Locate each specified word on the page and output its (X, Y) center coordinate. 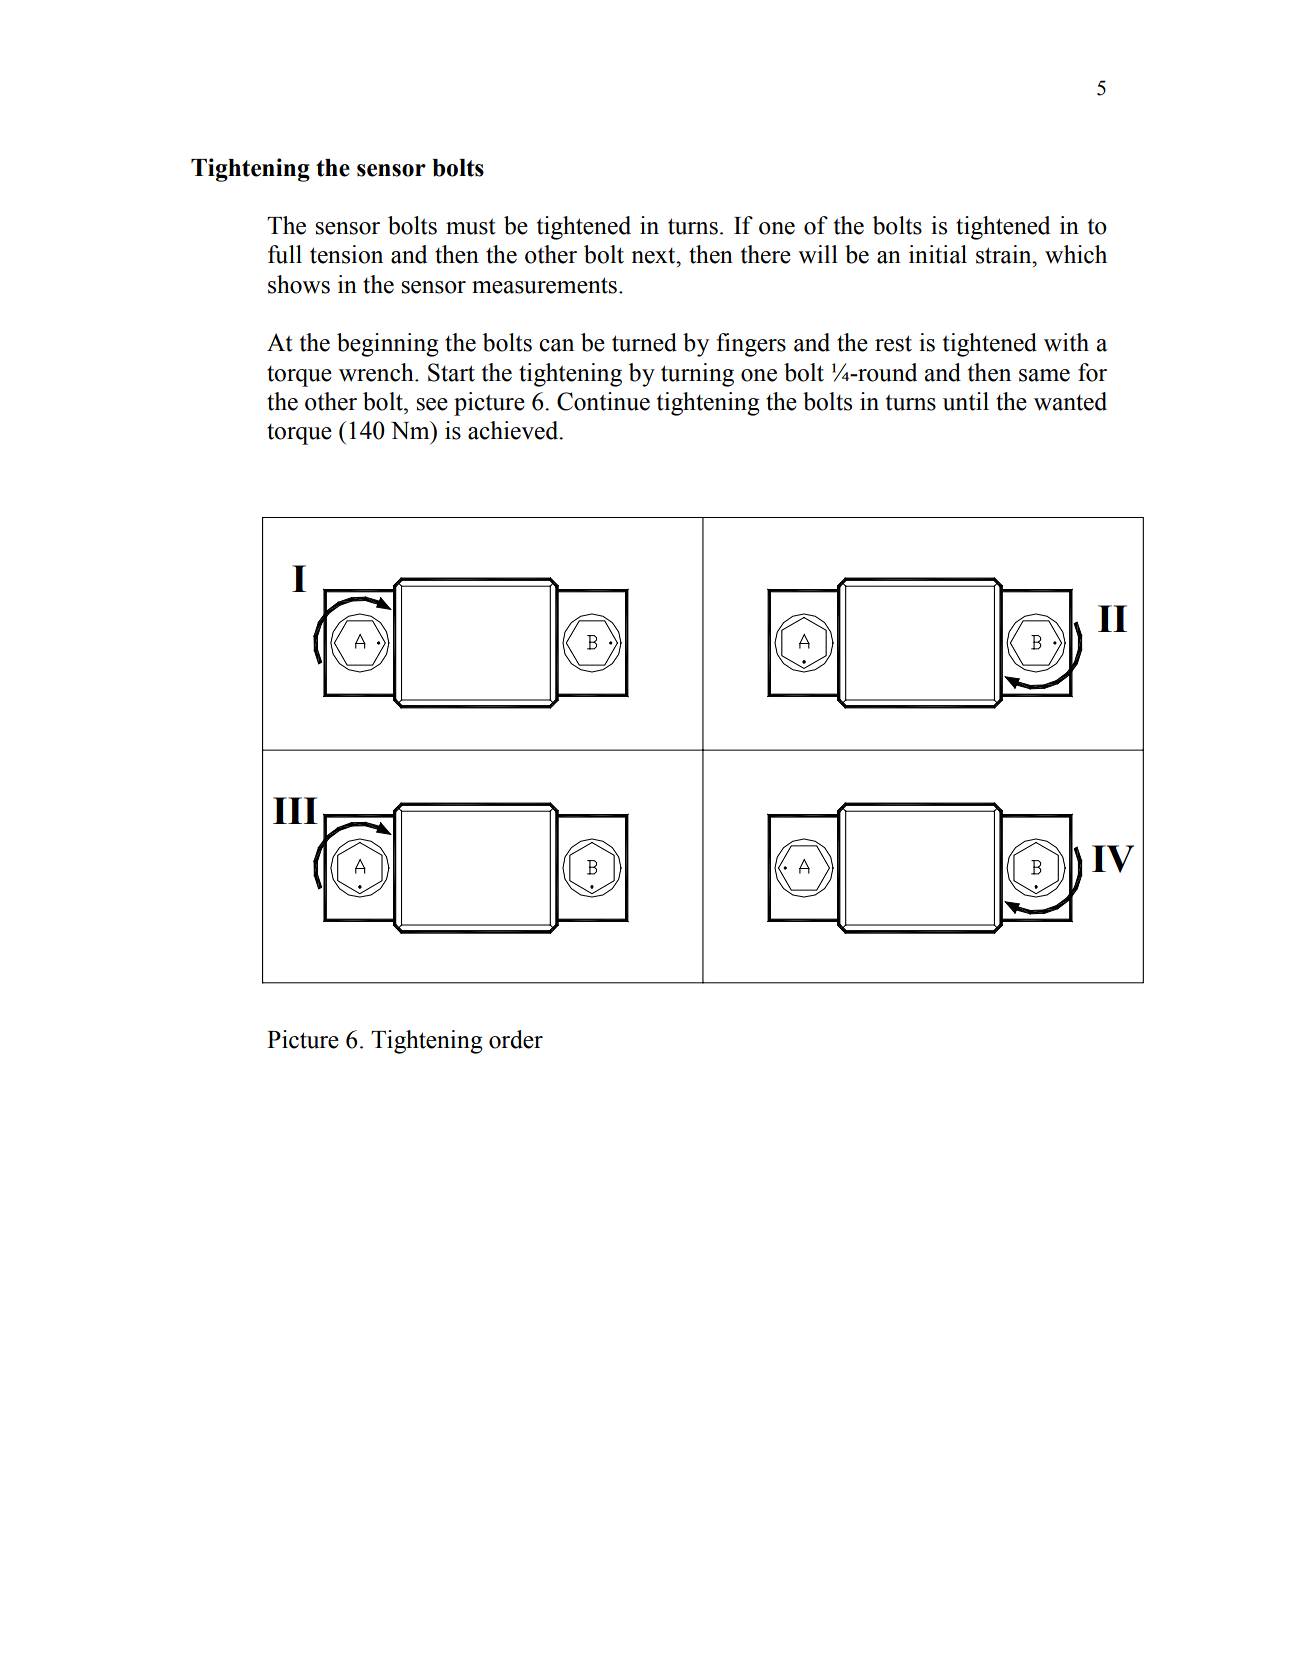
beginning (388, 345)
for (1092, 372)
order (516, 1039)
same (1044, 375)
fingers (751, 345)
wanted (1070, 401)
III (295, 810)
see (432, 404)
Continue (603, 401)
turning (697, 375)
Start (451, 372)
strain (1005, 254)
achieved (514, 430)
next (654, 256)
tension (346, 254)
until (966, 401)
